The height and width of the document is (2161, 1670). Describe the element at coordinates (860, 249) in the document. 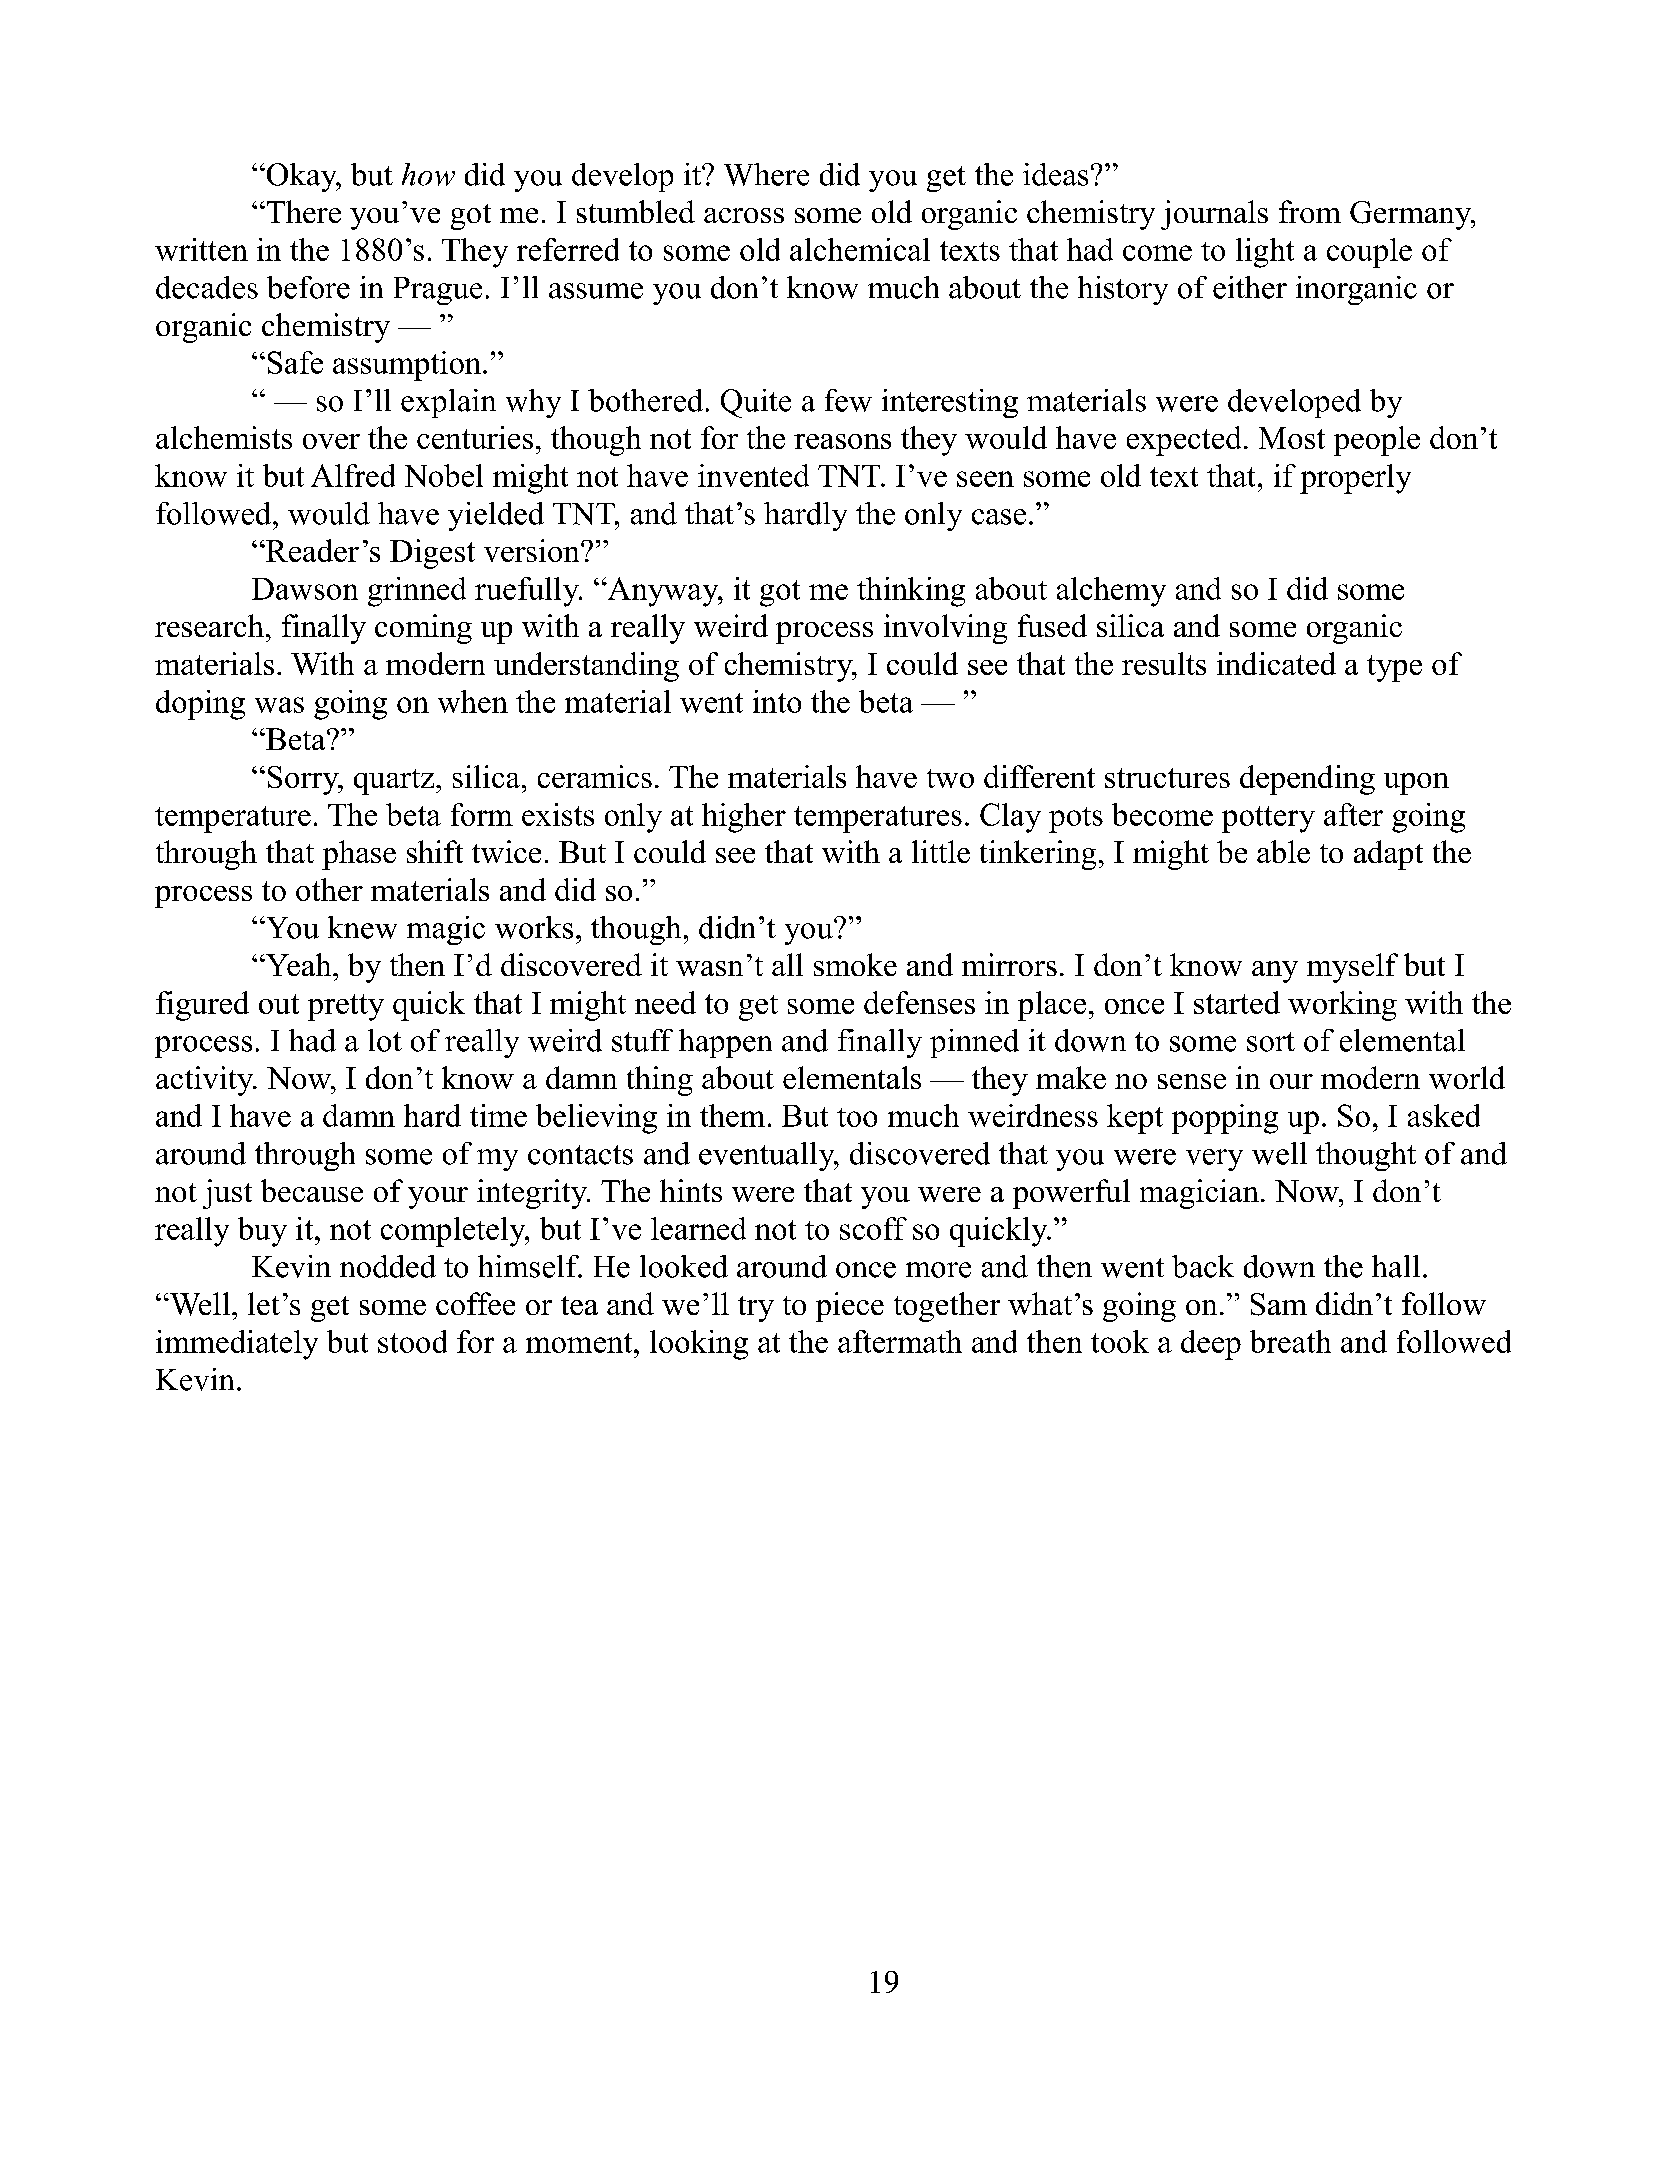

I see `alchemical` at that location.
